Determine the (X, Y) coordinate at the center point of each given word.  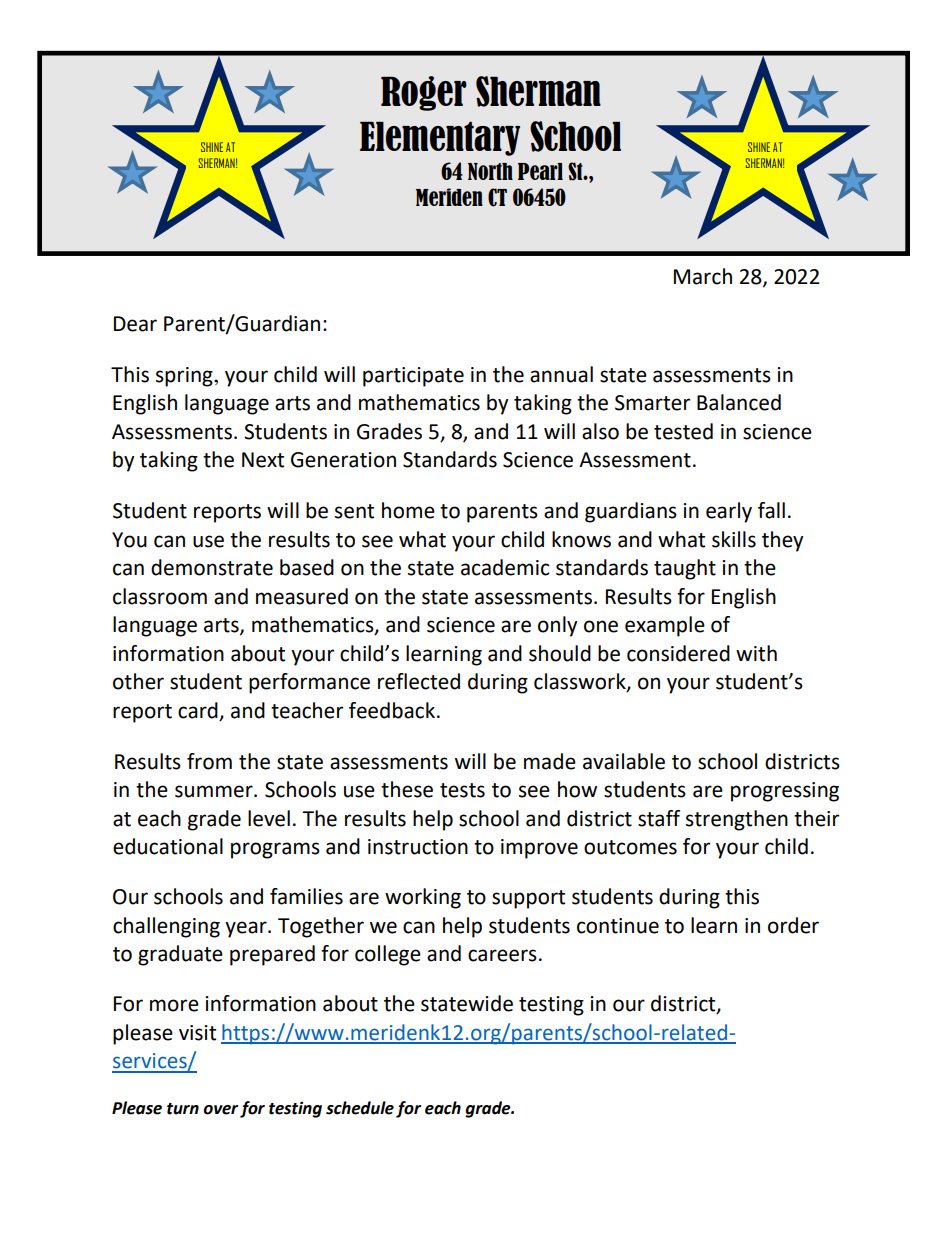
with (756, 653)
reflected (419, 681)
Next (263, 460)
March (703, 276)
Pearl (540, 171)
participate (413, 377)
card (198, 710)
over (220, 1110)
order (793, 925)
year (247, 929)
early (729, 512)
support (528, 899)
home (408, 510)
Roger (424, 93)
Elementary (440, 138)
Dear (135, 324)
